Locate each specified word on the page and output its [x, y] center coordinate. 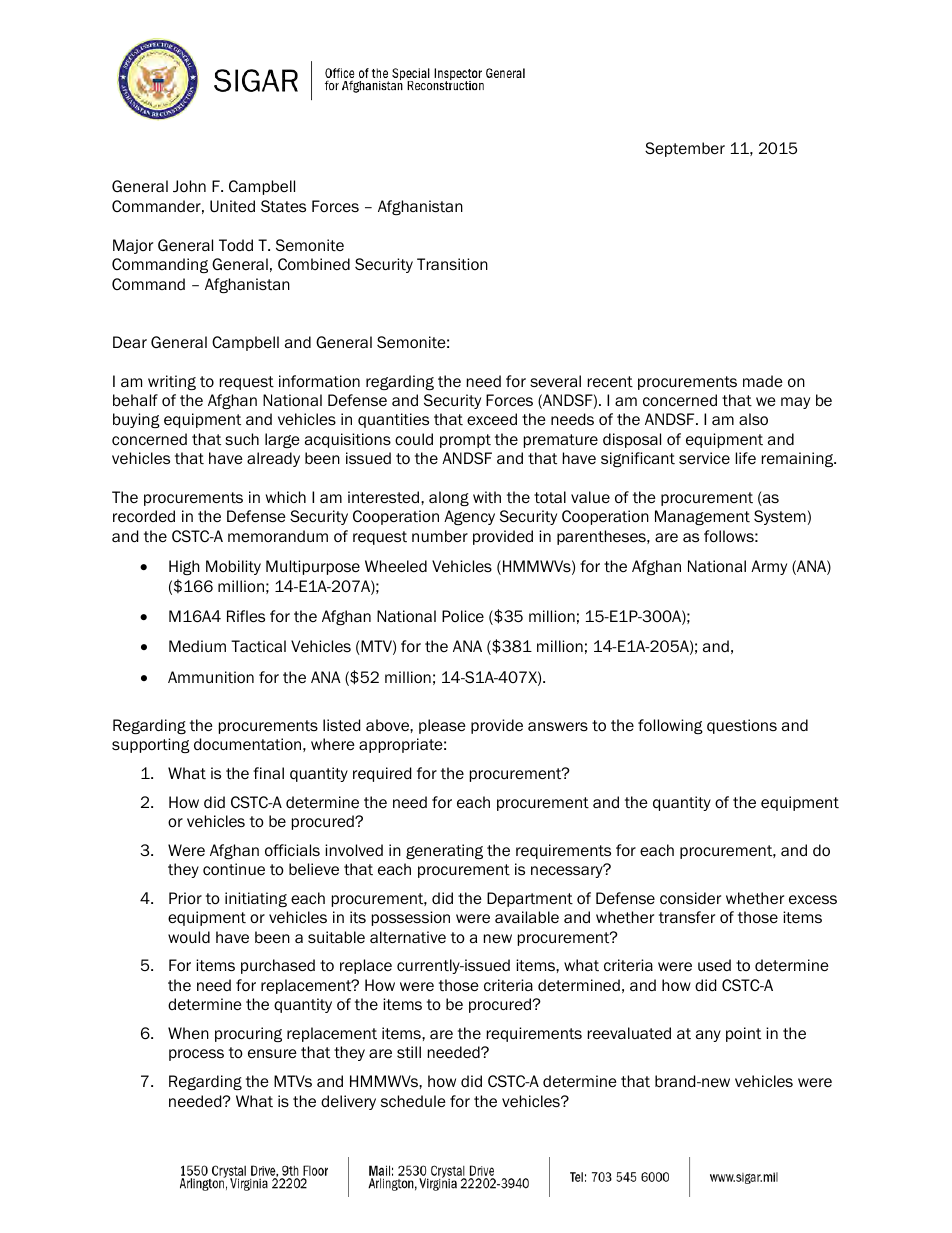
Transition [452, 264]
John [189, 186]
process [196, 1055]
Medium [197, 646]
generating [444, 851]
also [753, 419]
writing [172, 382]
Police [463, 616]
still [409, 1052]
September [685, 149]
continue [234, 869]
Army [769, 567]
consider [690, 898]
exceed [492, 419]
